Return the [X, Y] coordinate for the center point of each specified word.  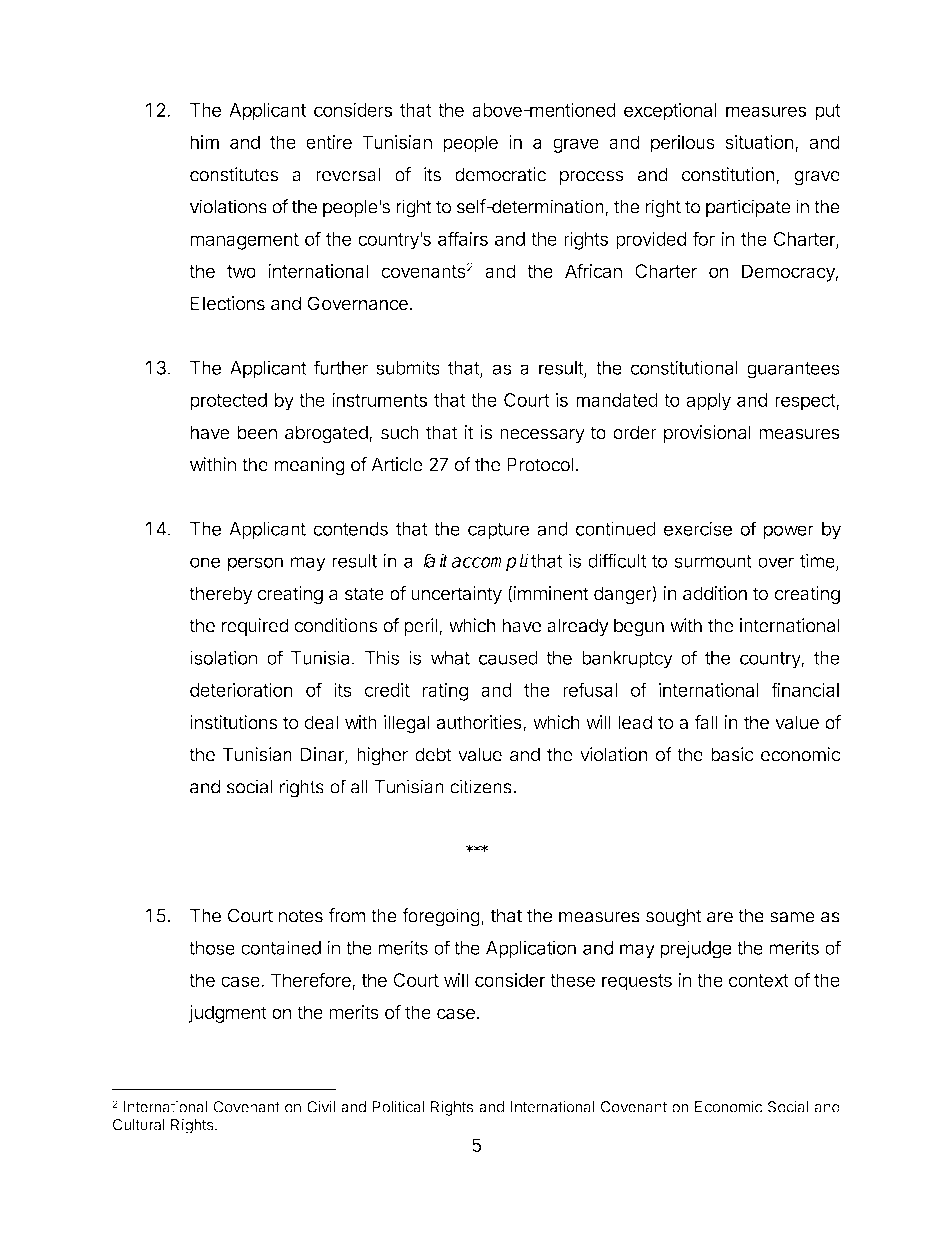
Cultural [139, 1125]
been [257, 432]
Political [398, 1107]
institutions [233, 722]
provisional [707, 434]
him [204, 142]
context [759, 980]
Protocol [540, 464]
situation [759, 142]
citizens [482, 786]
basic [732, 754]
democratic [500, 174]
